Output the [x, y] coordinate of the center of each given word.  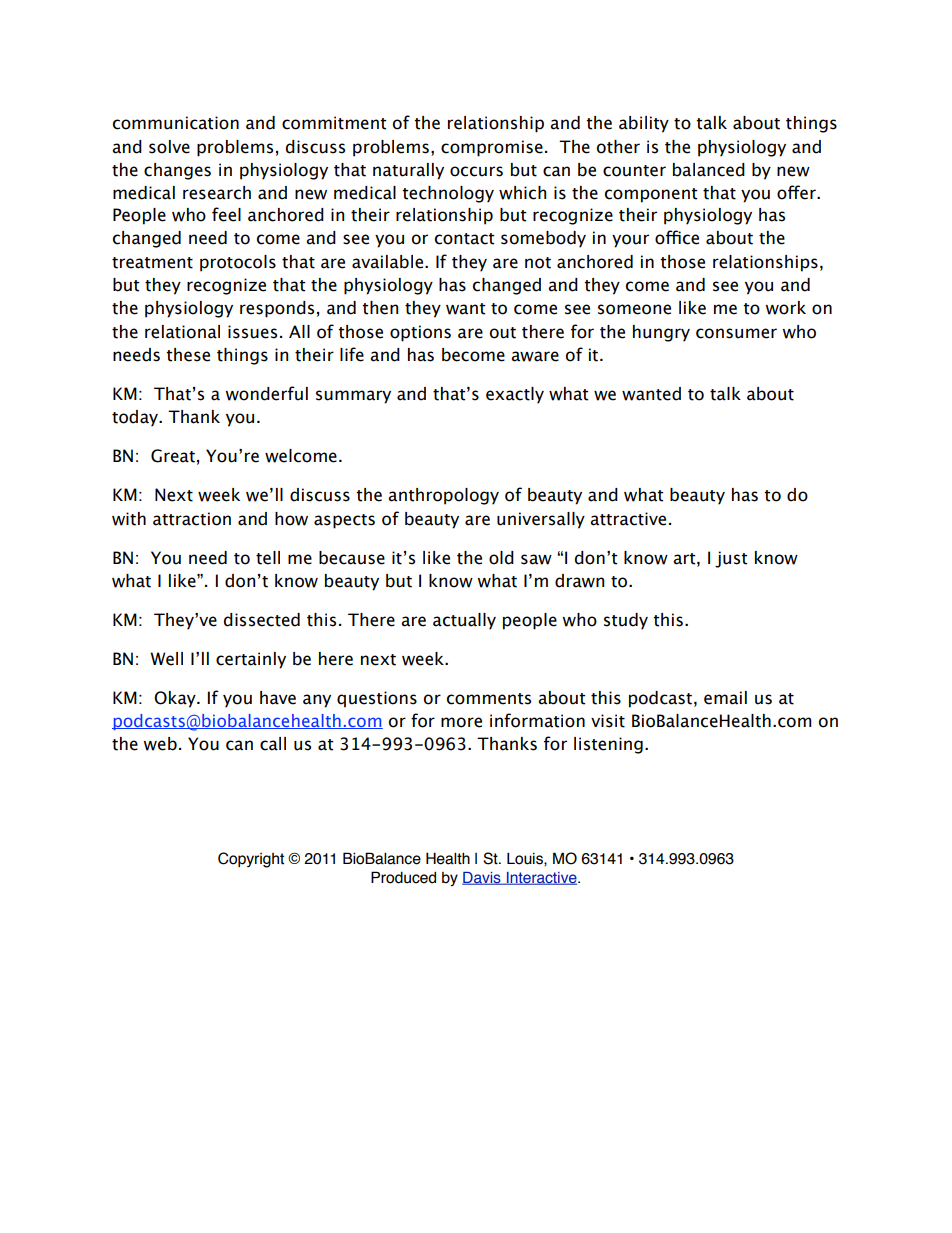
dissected [262, 620]
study [626, 621]
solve [169, 147]
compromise [492, 148]
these [188, 355]
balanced [709, 170]
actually [464, 621]
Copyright [251, 860]
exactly [515, 395]
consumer [736, 333]
